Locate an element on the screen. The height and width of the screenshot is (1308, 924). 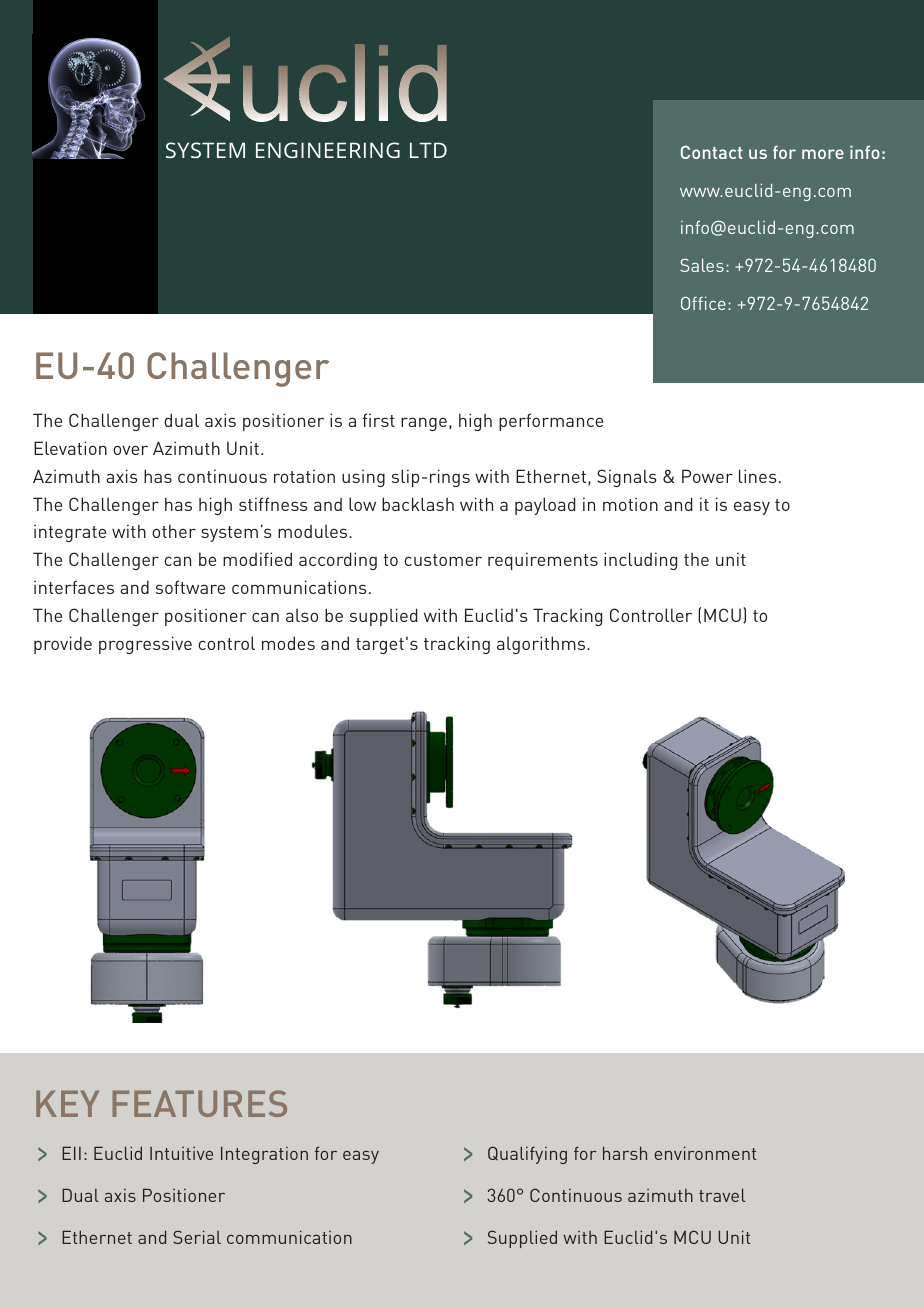
LTD is located at coordinates (428, 150).
